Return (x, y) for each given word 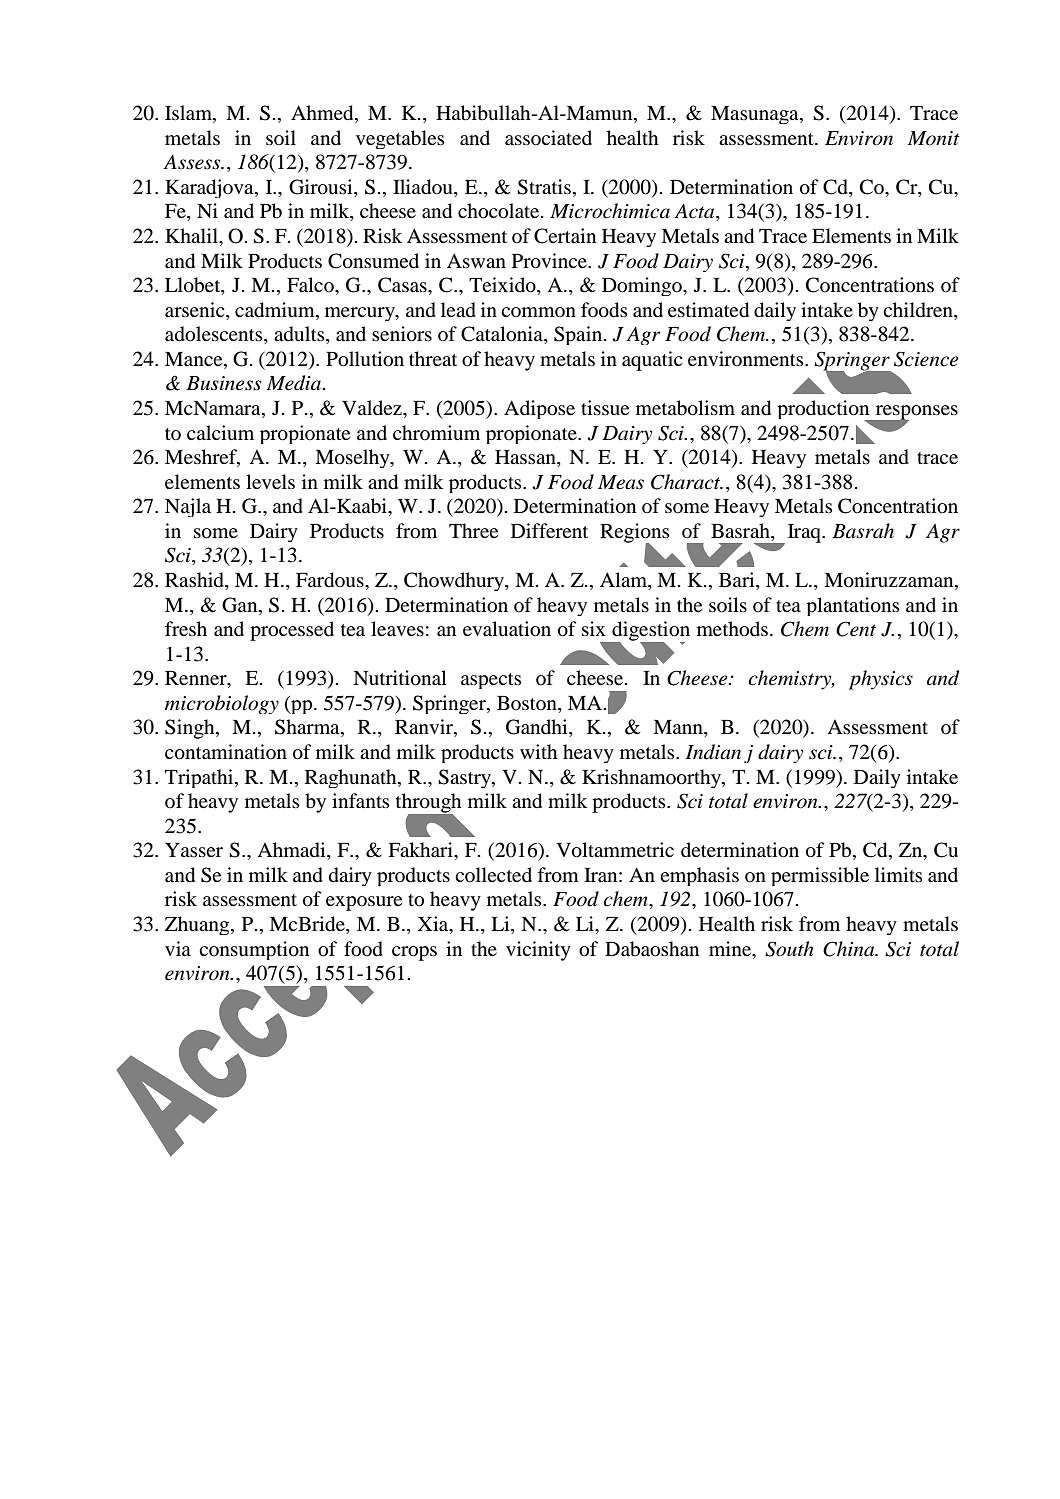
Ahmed (323, 114)
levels (270, 481)
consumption (254, 950)
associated (548, 137)
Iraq (805, 533)
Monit (934, 138)
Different (549, 530)
